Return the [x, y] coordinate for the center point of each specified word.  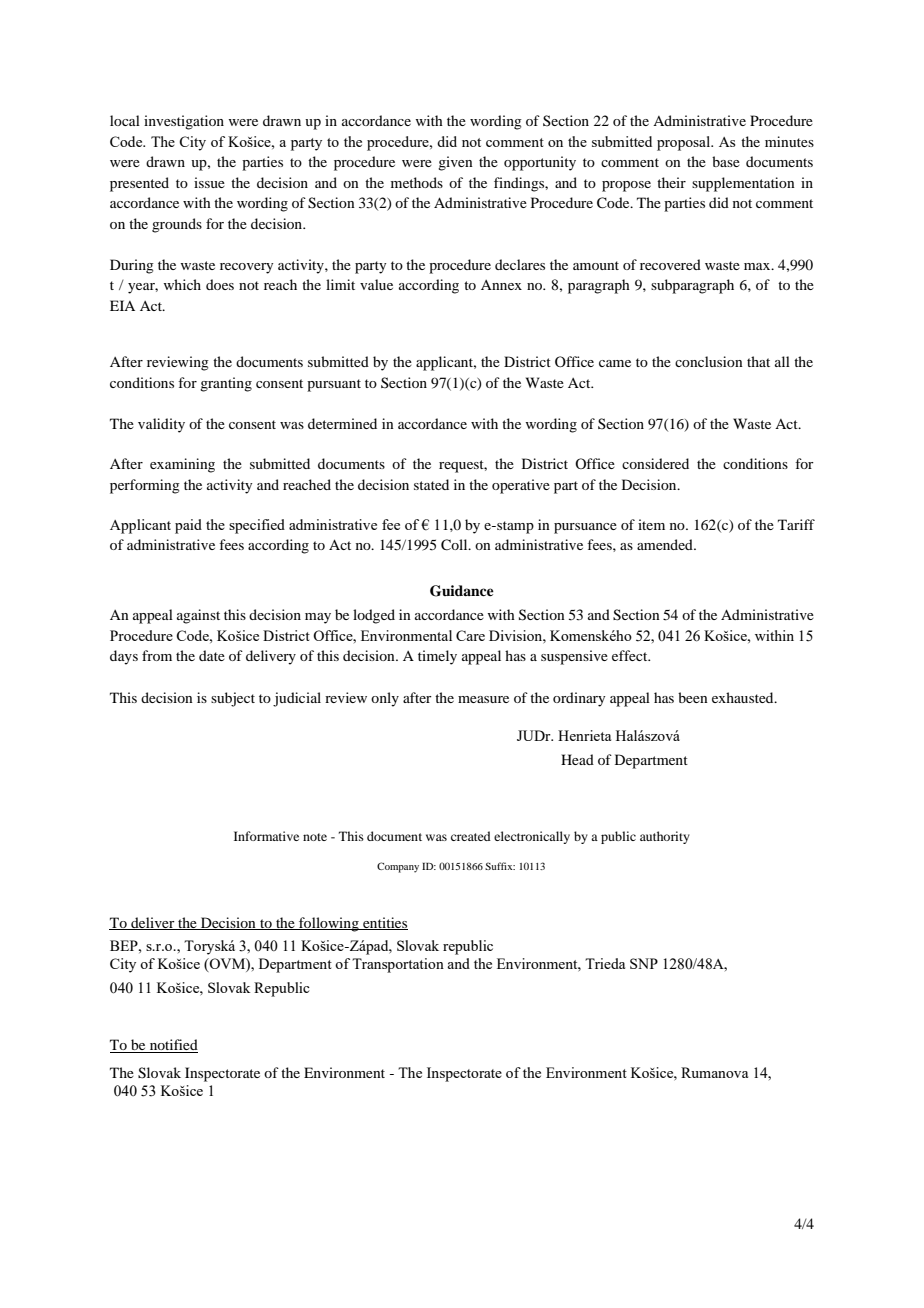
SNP [644, 963]
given [455, 163]
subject [233, 699]
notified [172, 1046]
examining [182, 465]
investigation [184, 122]
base [726, 161]
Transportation [398, 965]
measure [483, 699]
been [693, 697]
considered [655, 463]
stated [431, 484]
